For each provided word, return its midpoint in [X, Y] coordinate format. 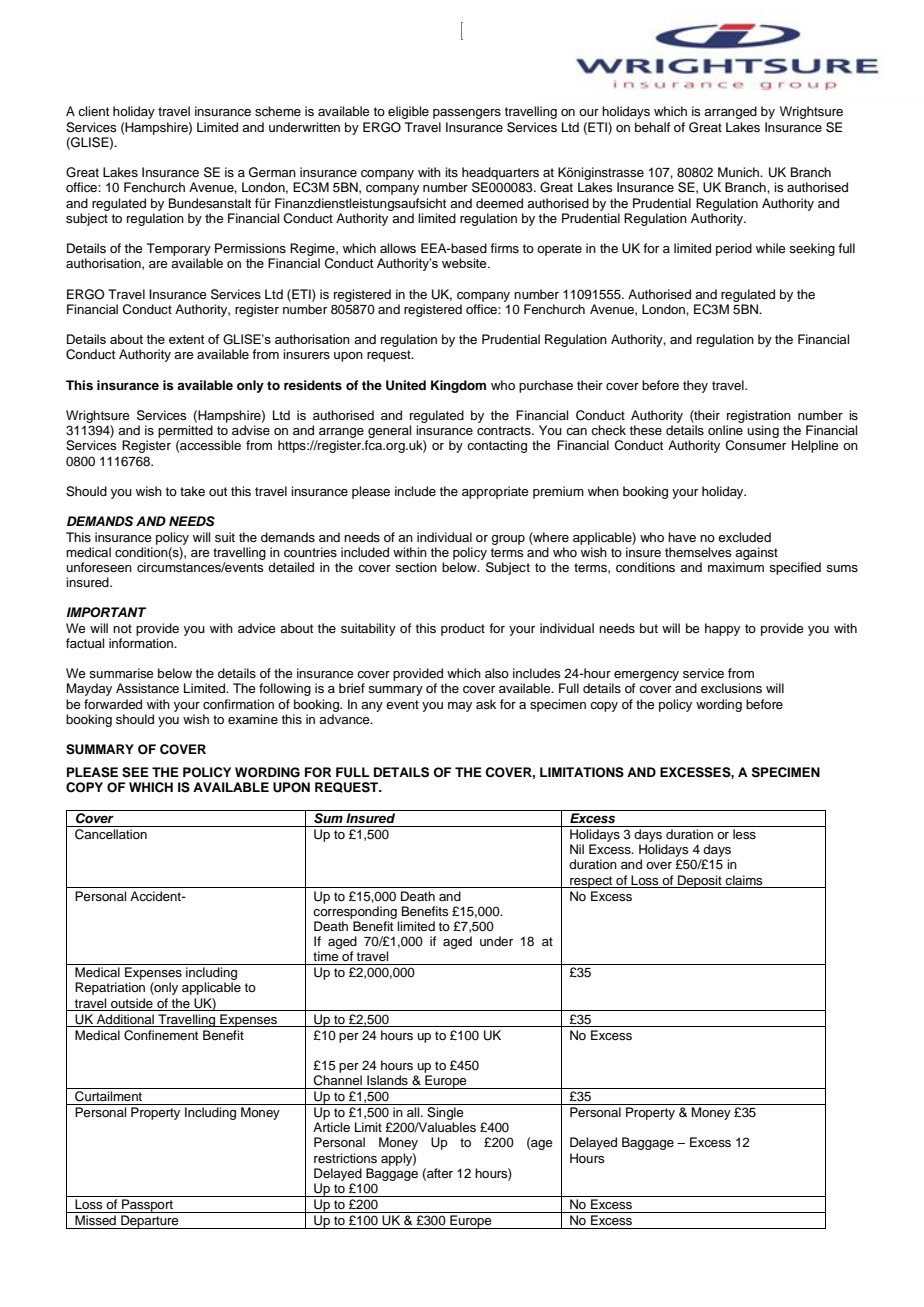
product [463, 629]
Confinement [161, 1035]
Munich [739, 172]
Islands [387, 1080]
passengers [467, 114]
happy [722, 629]
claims [744, 880]
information [142, 643]
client [93, 111]
